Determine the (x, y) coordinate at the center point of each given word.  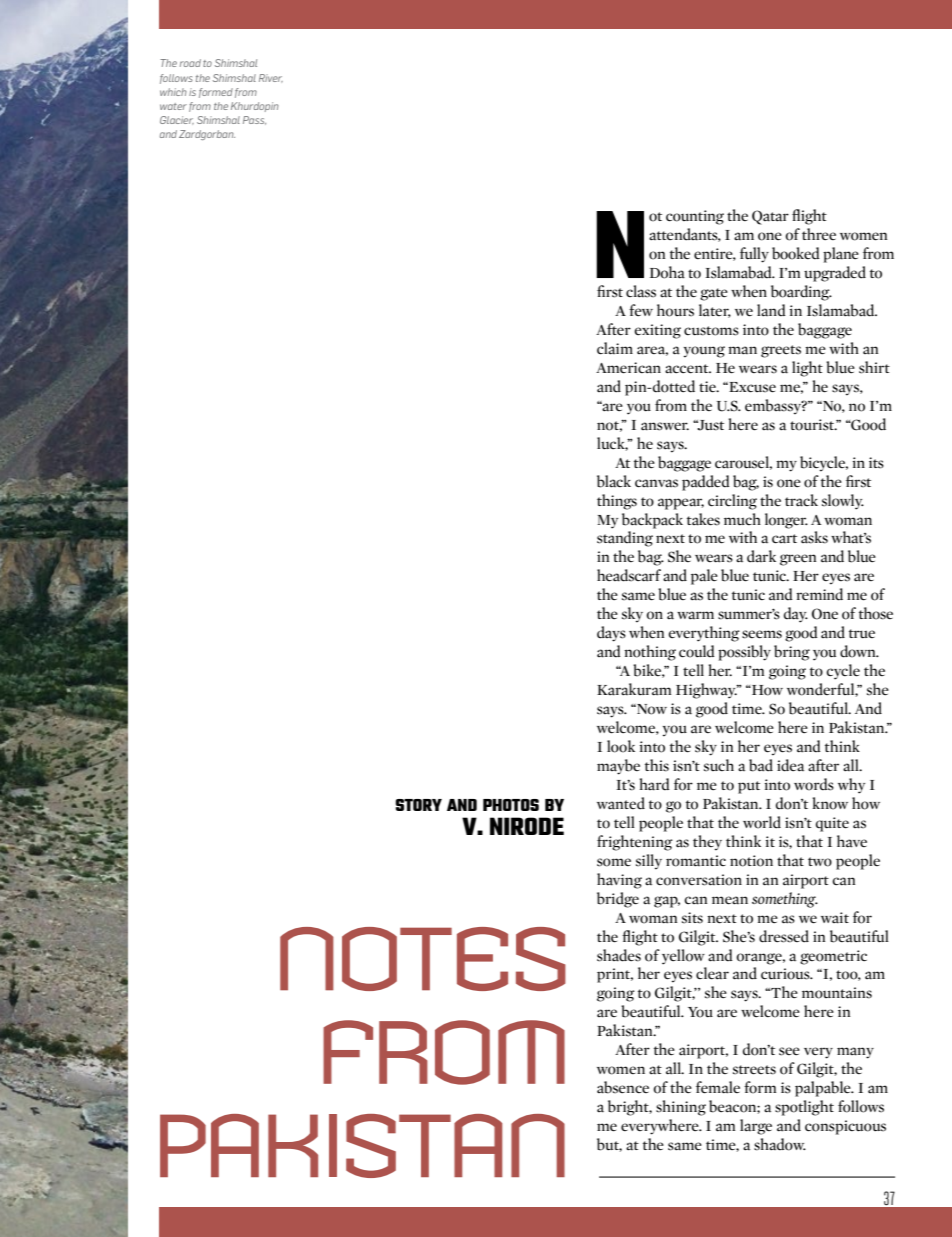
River (271, 78)
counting (695, 217)
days (611, 634)
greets (781, 351)
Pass (254, 120)
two (820, 862)
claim (615, 348)
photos (511, 805)
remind (819, 594)
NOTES (423, 959)
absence (623, 1087)
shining (681, 1108)
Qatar (770, 217)
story (418, 805)
